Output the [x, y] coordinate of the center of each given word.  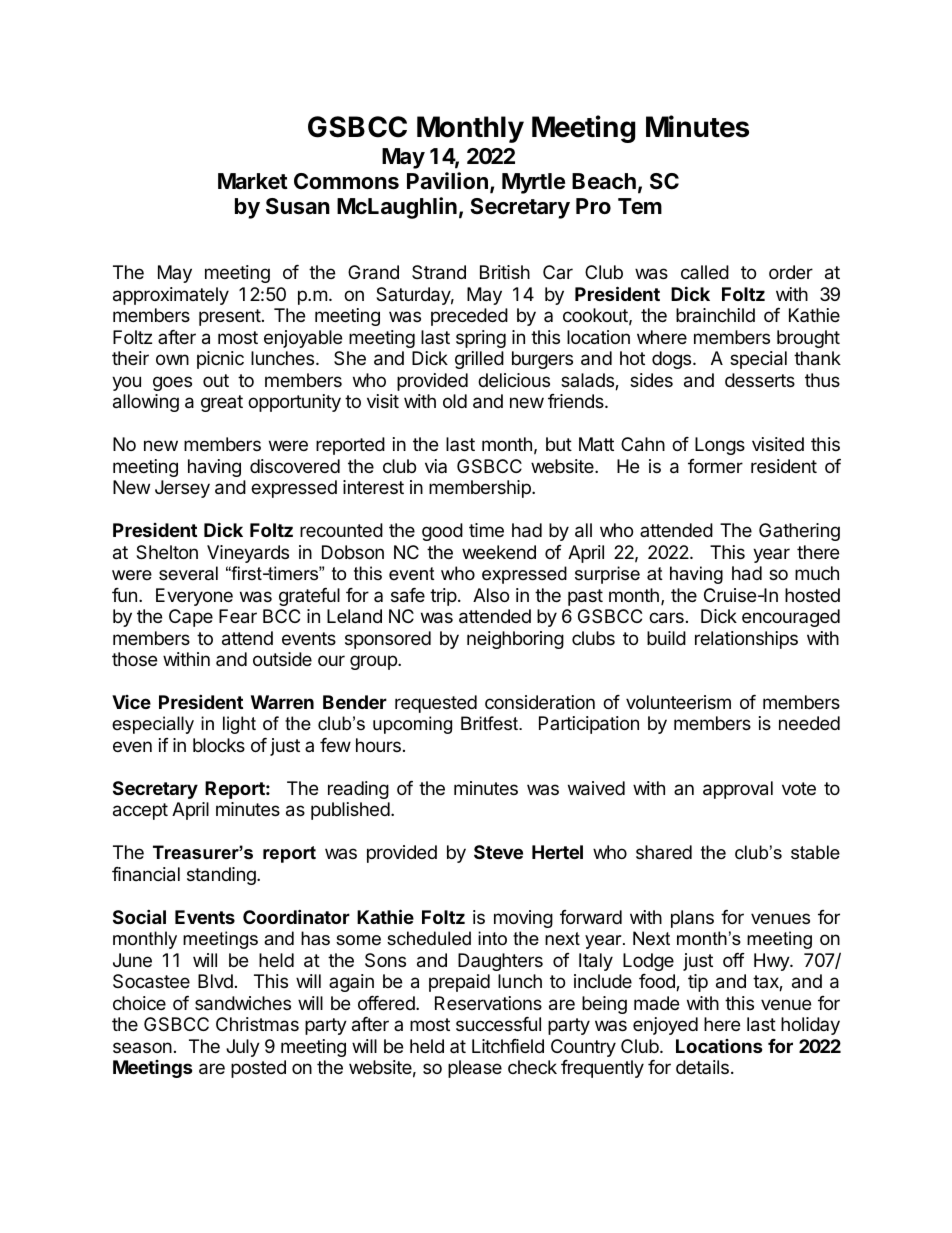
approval [738, 790]
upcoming [412, 725]
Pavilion [447, 181]
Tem [640, 206]
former [715, 466]
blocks [219, 745]
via [436, 466]
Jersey [182, 489]
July [243, 1048]
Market [253, 181]
